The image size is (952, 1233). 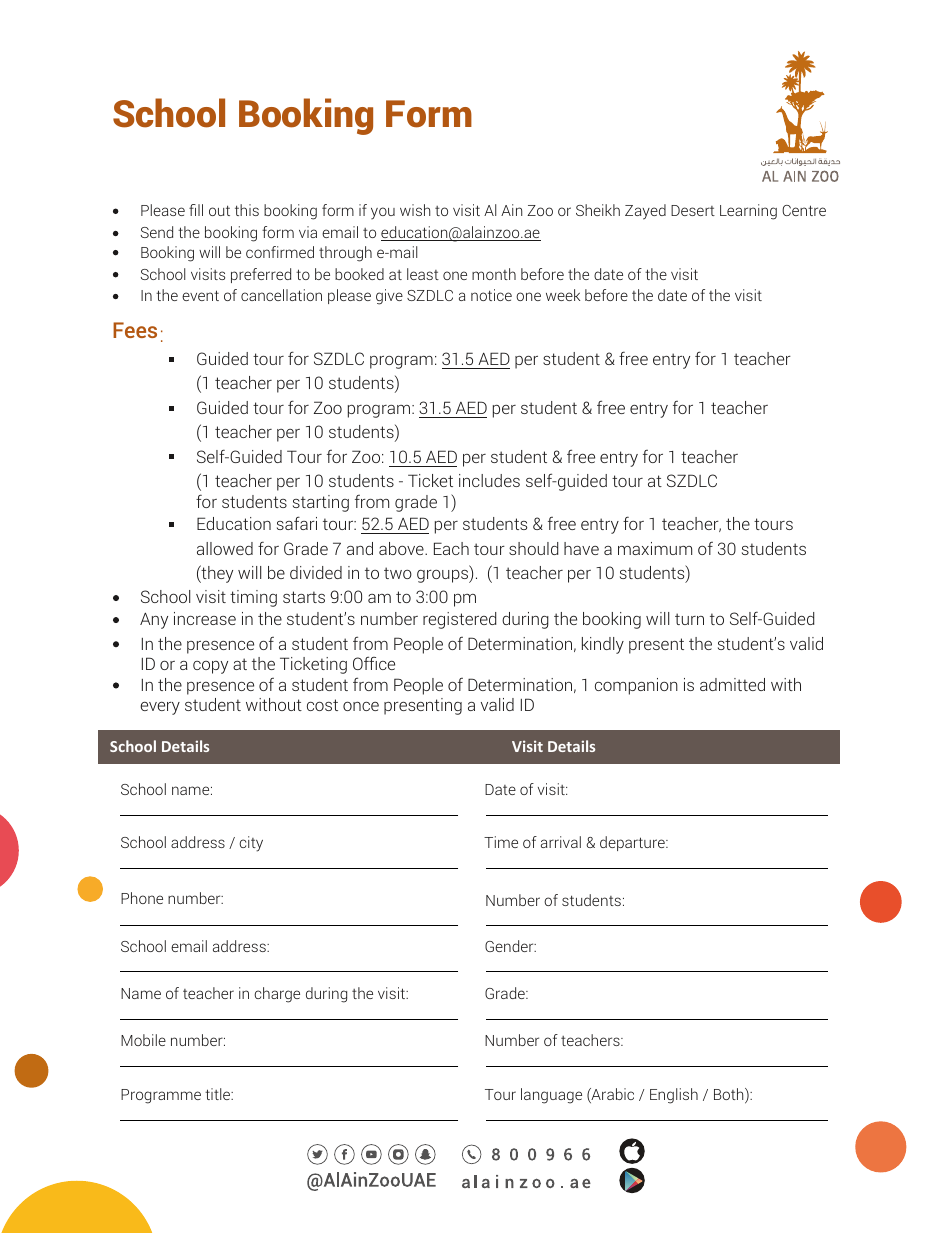 What do you see at coordinates (633, 843) in the image?
I see `departure` at bounding box center [633, 843].
